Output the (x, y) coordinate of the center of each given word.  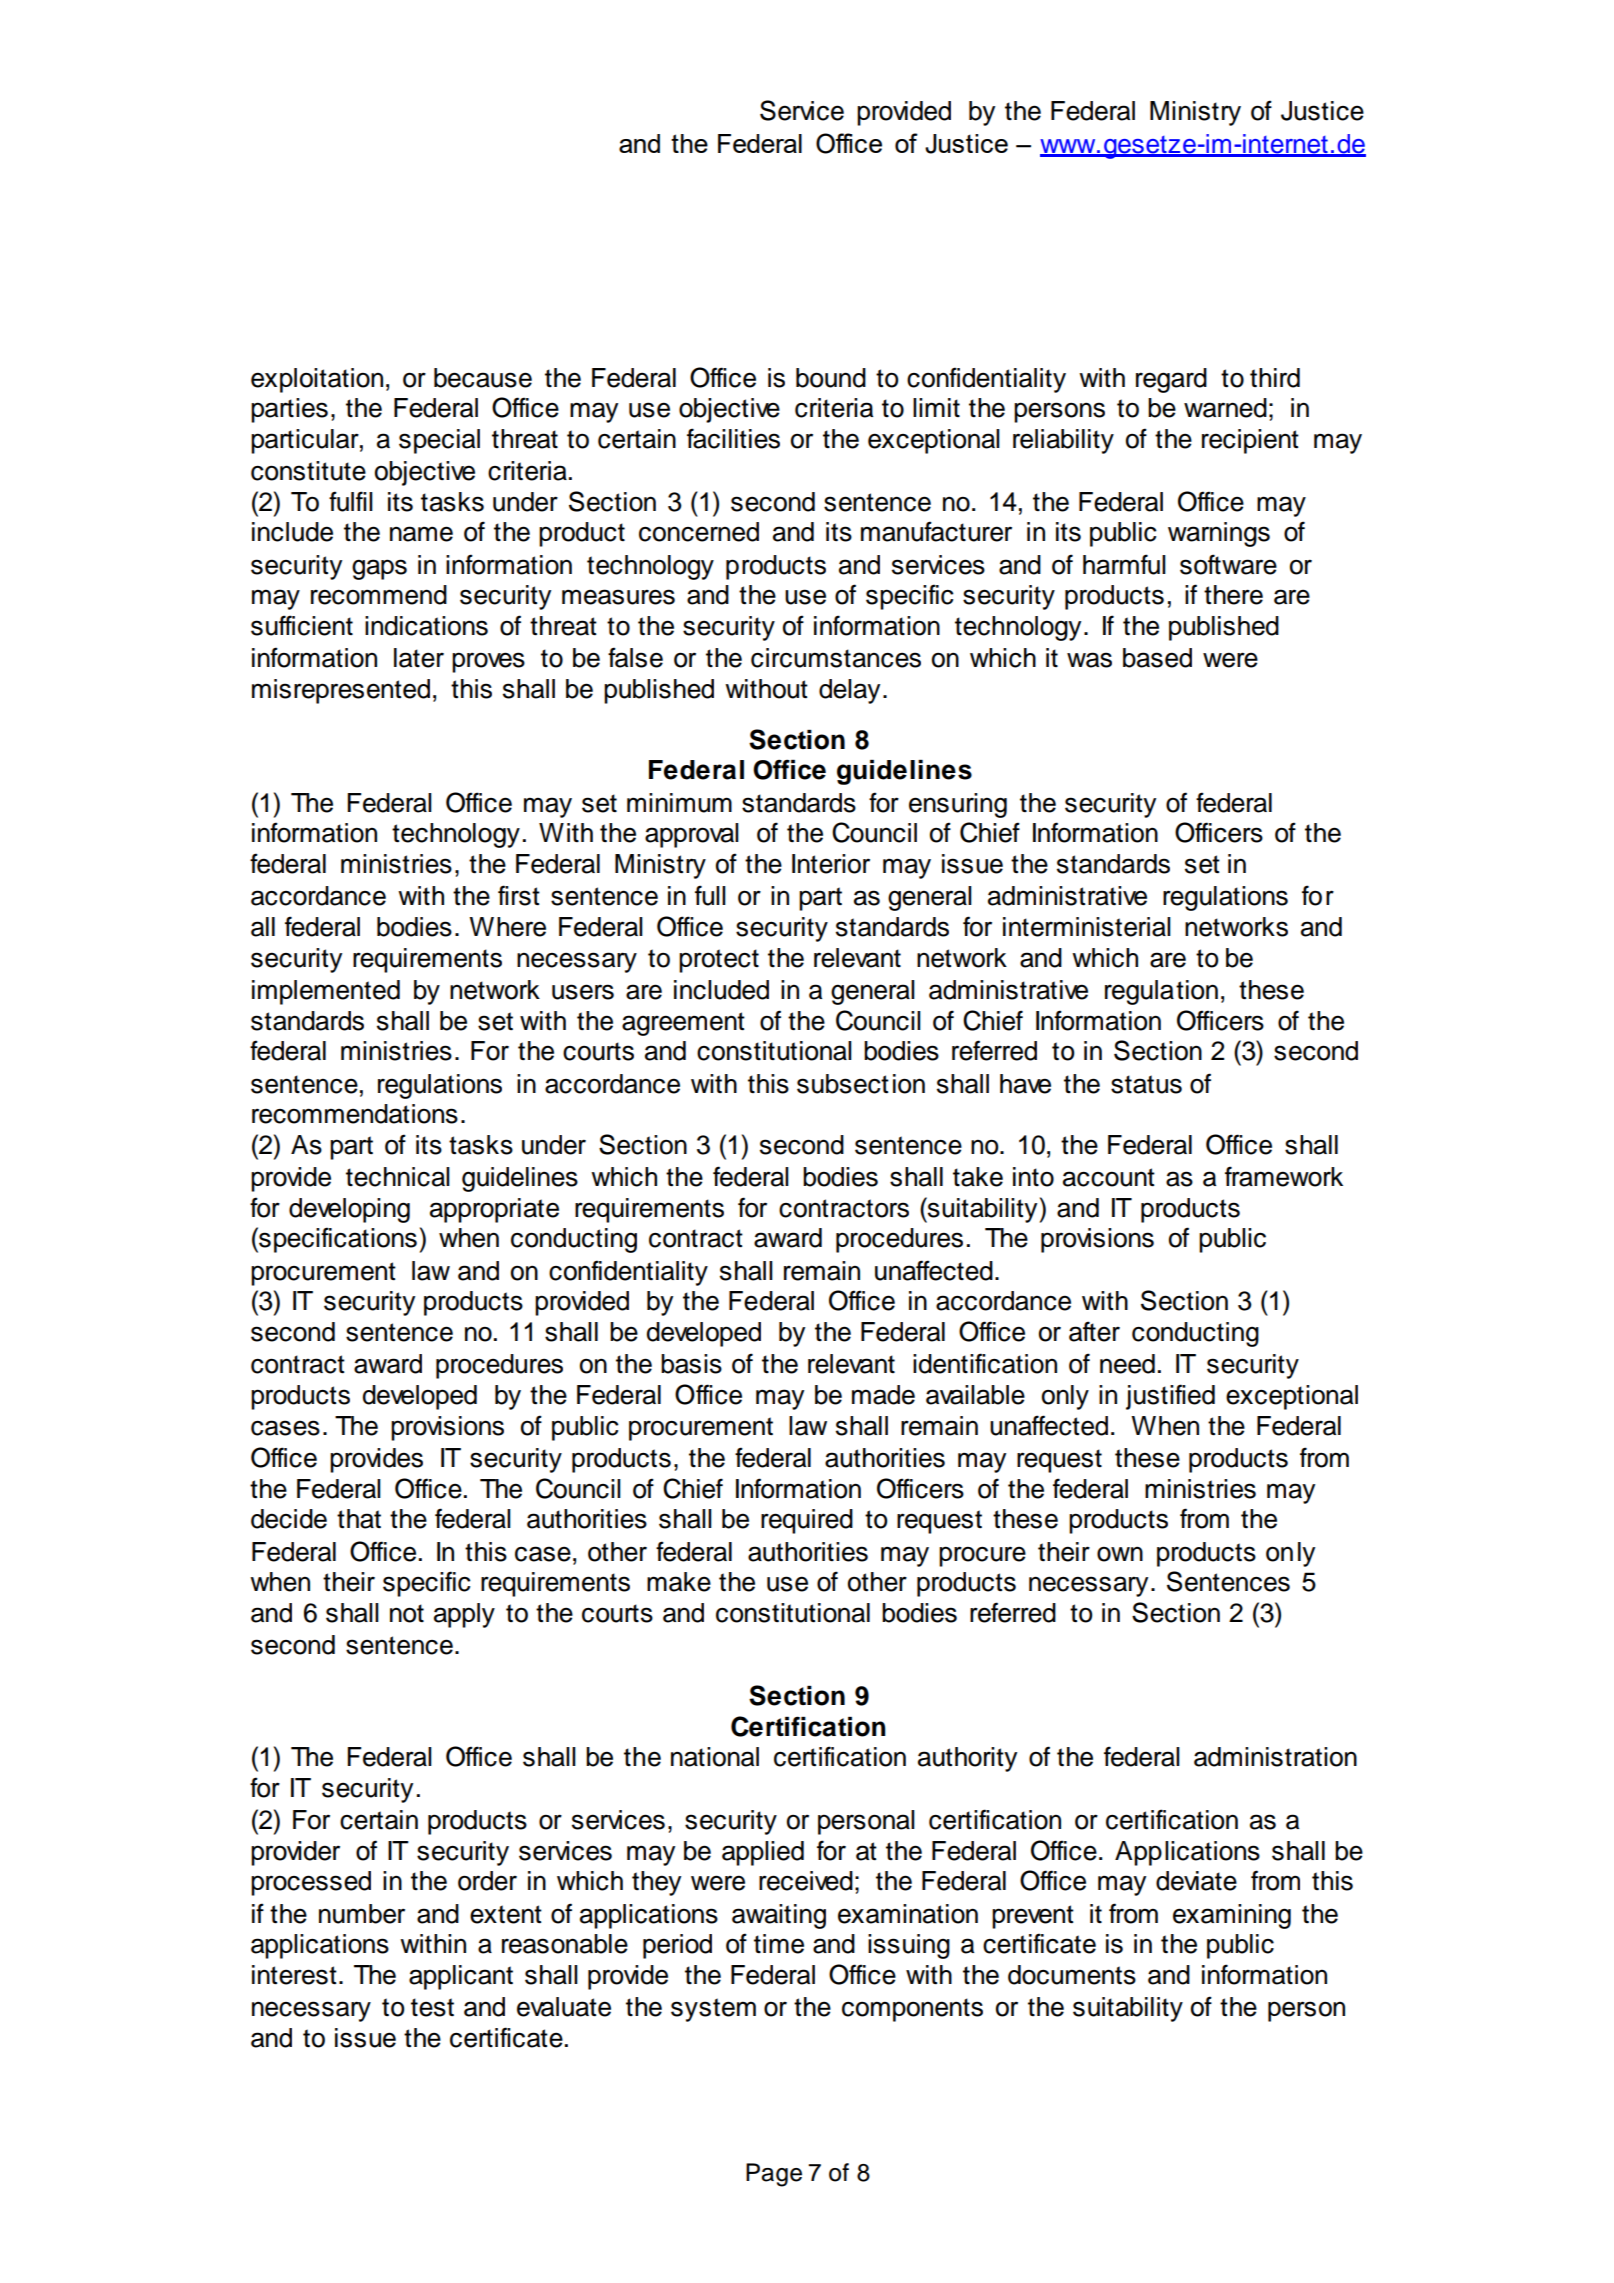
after (1094, 1331)
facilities (733, 438)
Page (774, 2175)
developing (349, 1210)
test (432, 2007)
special (439, 441)
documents (1072, 1975)
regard (1171, 380)
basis (691, 1364)
